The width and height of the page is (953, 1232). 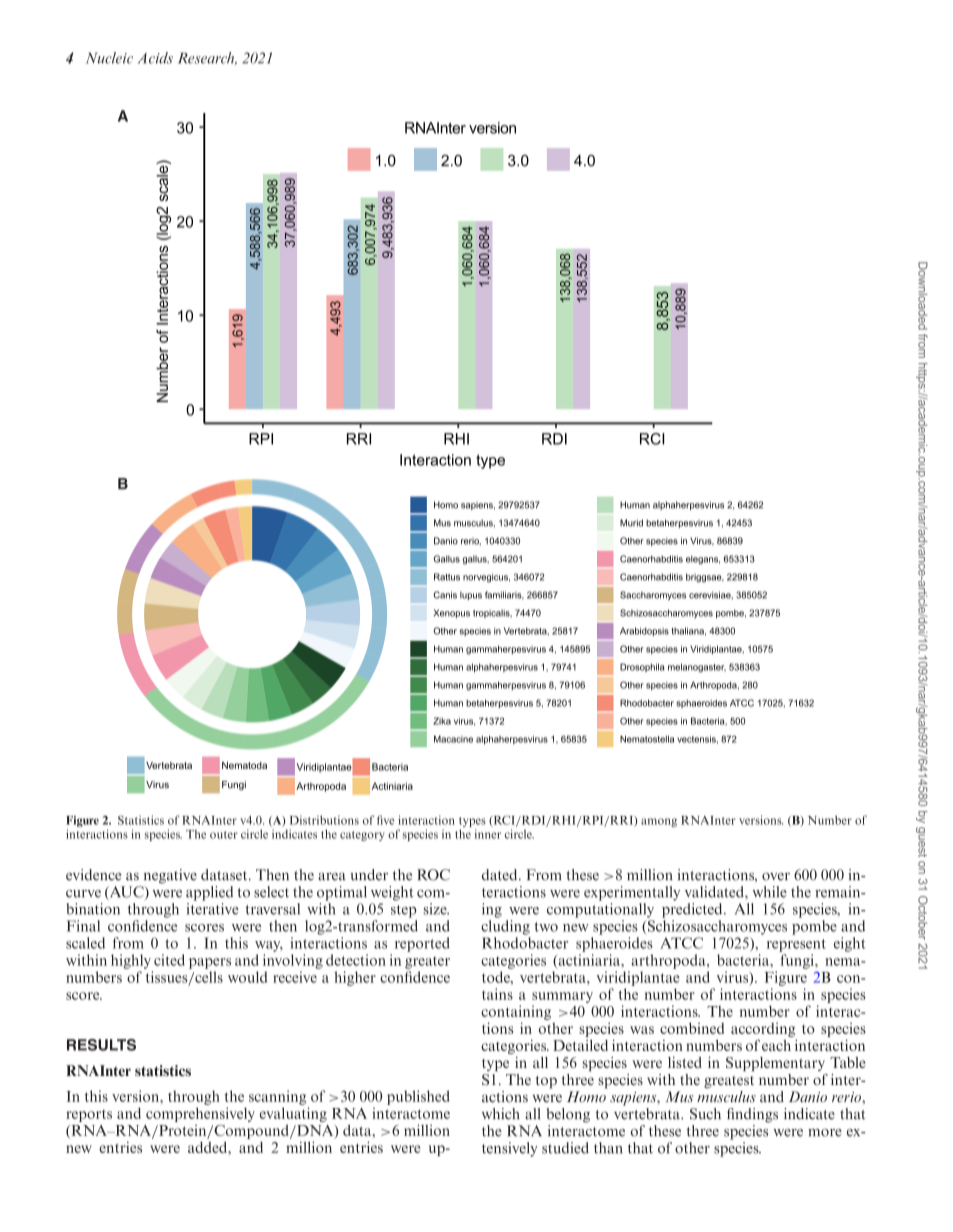 What do you see at coordinates (445, 595) in the page?
I see `Canis` at bounding box center [445, 595].
